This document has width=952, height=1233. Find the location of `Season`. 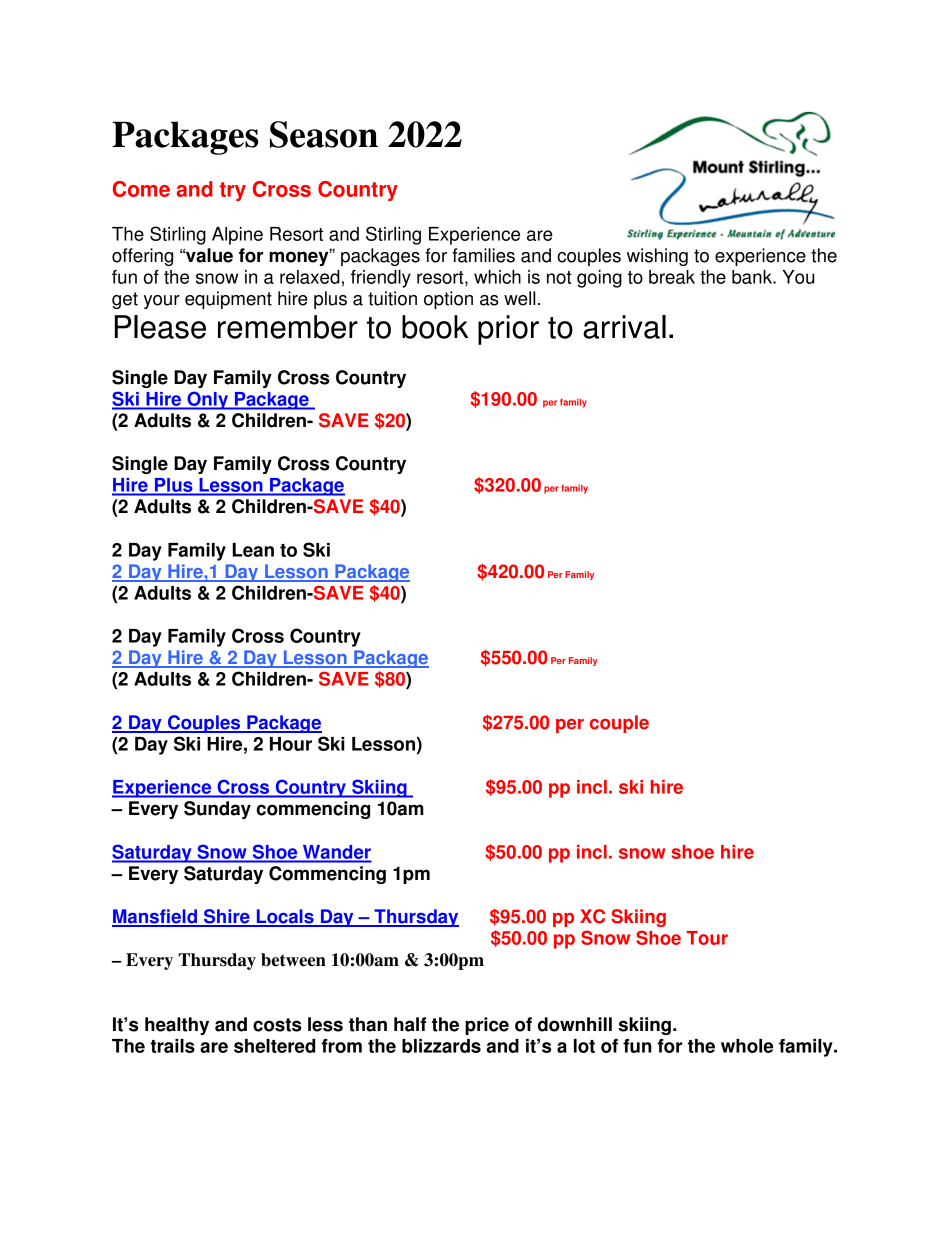

Season is located at coordinates (324, 134).
